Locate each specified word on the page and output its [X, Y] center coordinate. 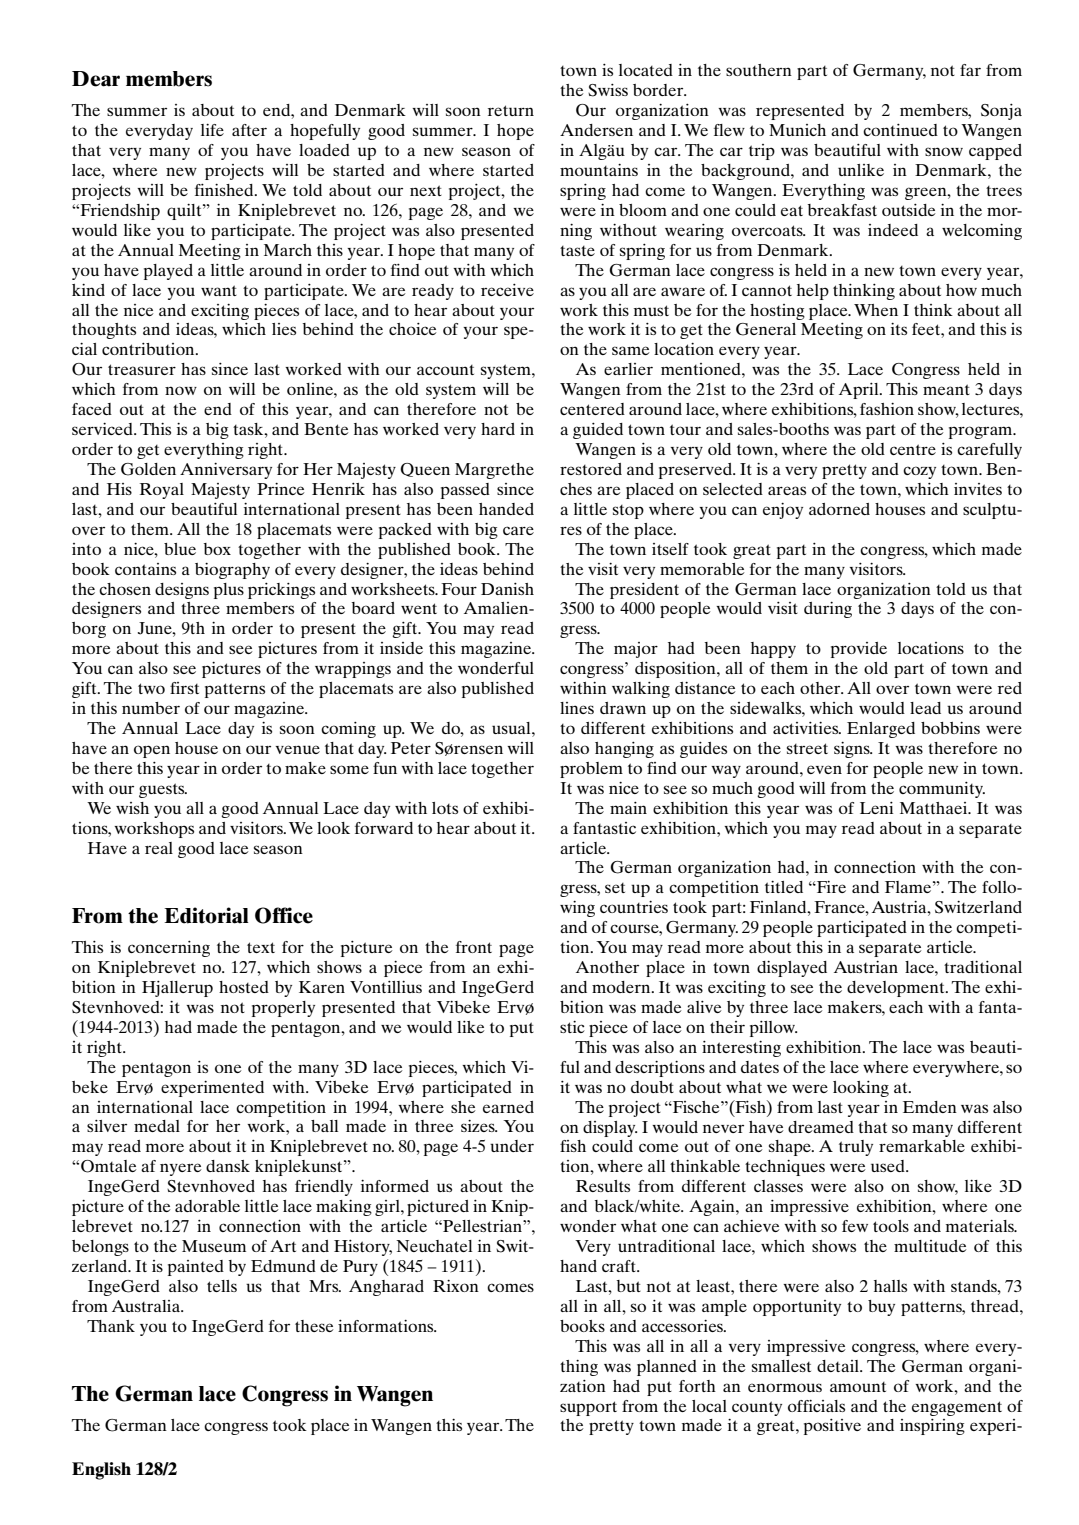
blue [180, 549]
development [897, 989]
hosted [244, 987]
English [101, 1471]
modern [622, 987]
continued [900, 130]
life [212, 130]
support [588, 1408]
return [511, 110]
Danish [507, 589]
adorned [839, 509]
